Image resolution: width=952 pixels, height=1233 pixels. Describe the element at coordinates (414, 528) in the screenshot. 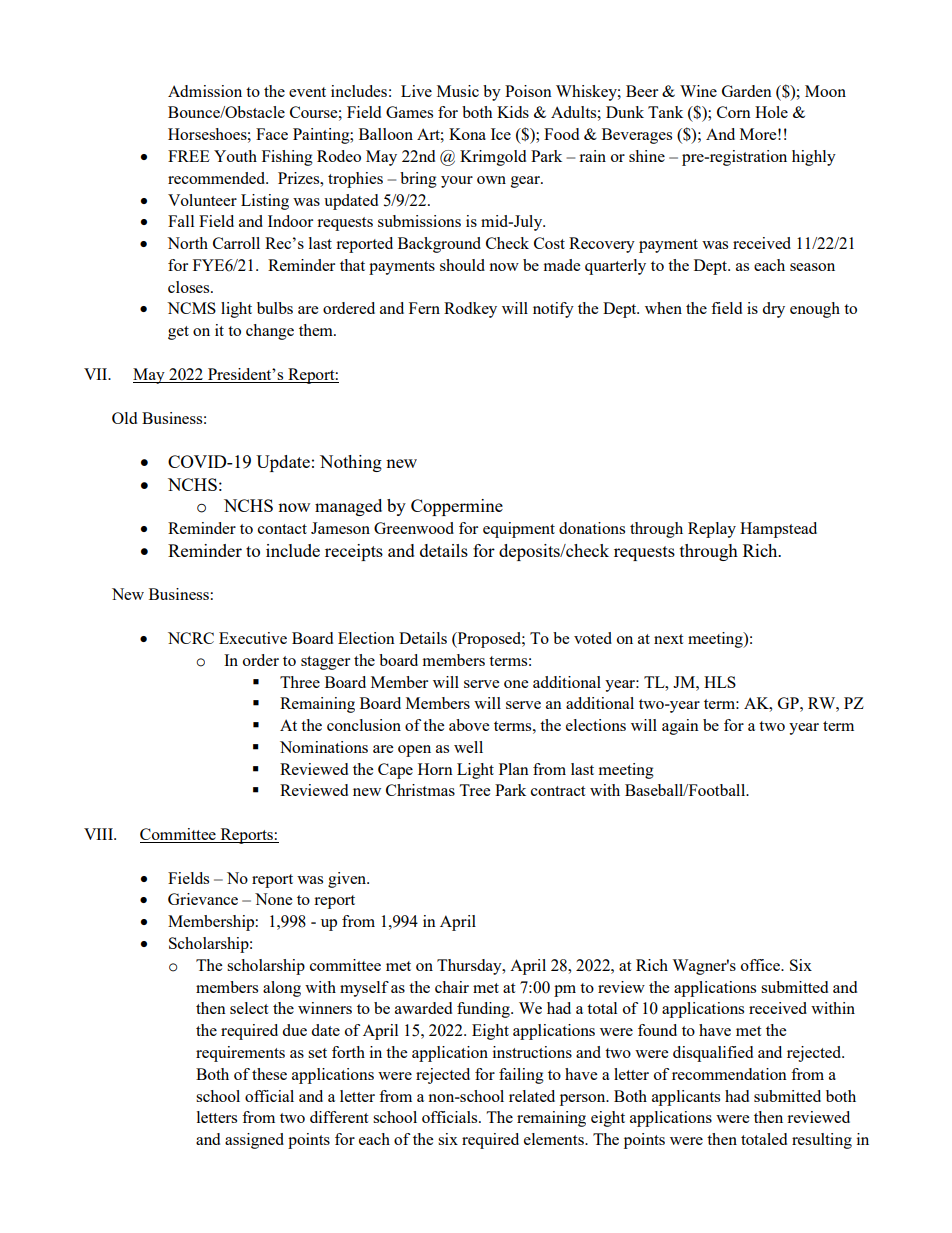

I see `Greenwood` at that location.
